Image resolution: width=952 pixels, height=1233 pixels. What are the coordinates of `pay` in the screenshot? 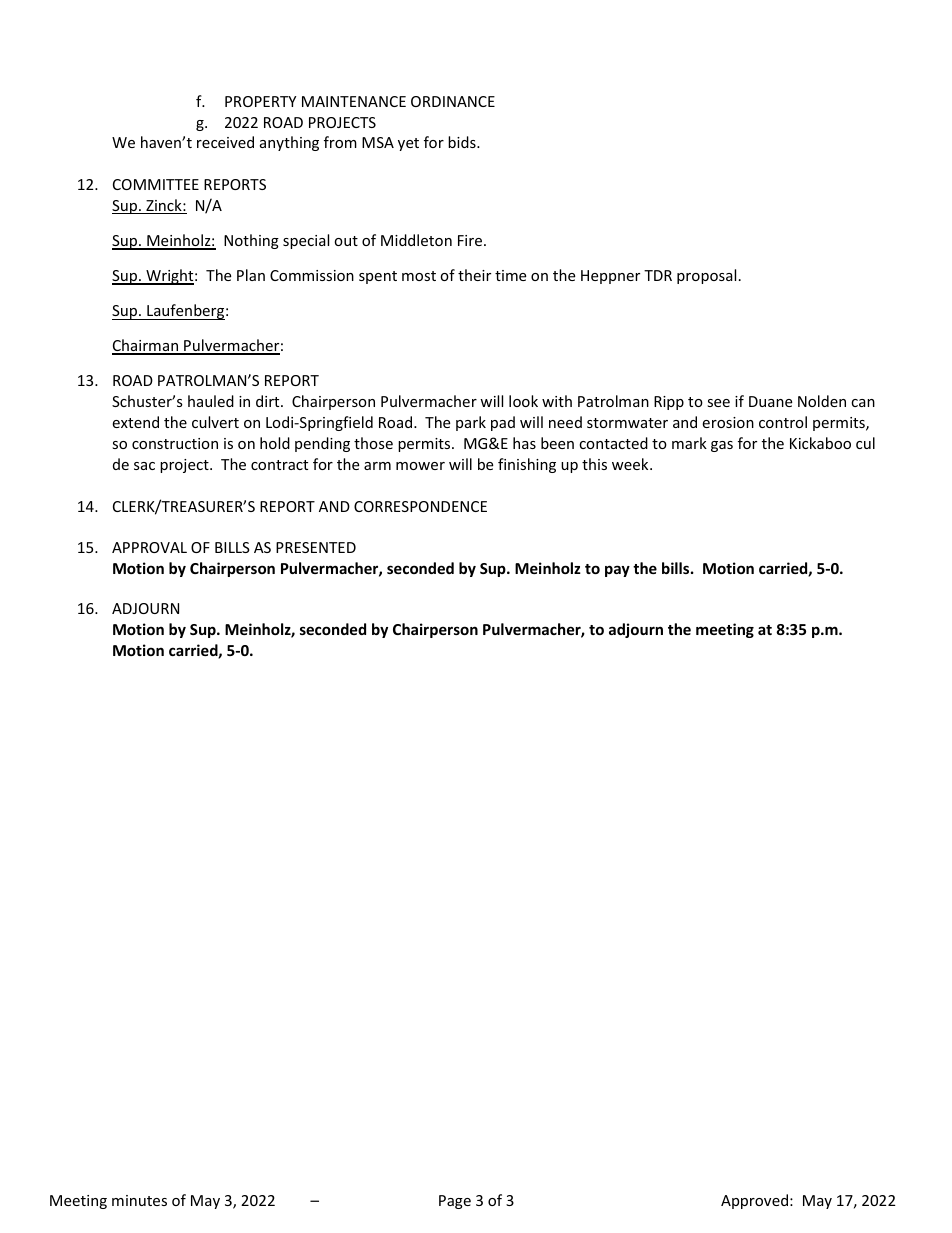 It's located at (617, 571).
